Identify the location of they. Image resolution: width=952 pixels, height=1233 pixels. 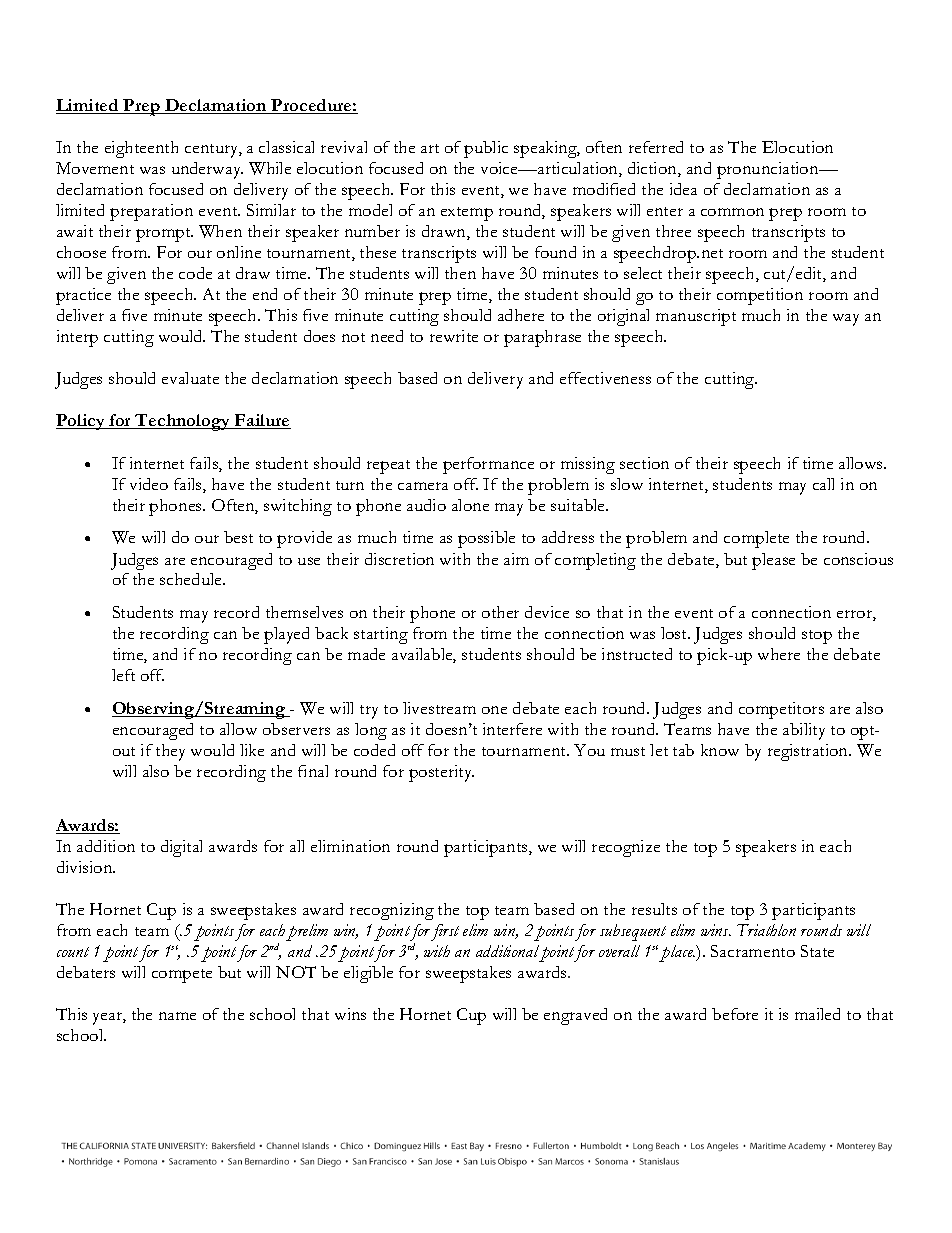
(170, 752).
